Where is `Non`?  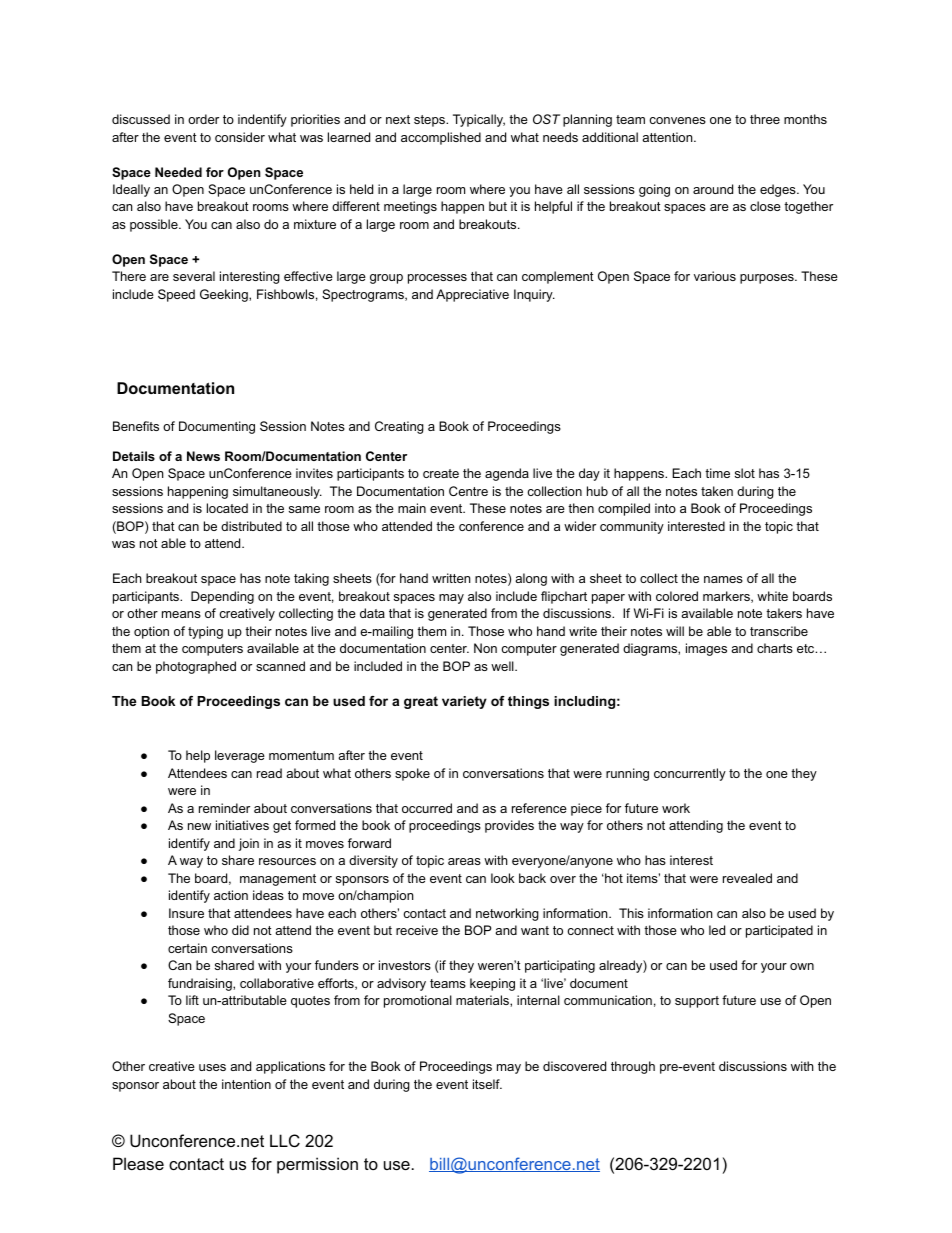 Non is located at coordinates (485, 648).
